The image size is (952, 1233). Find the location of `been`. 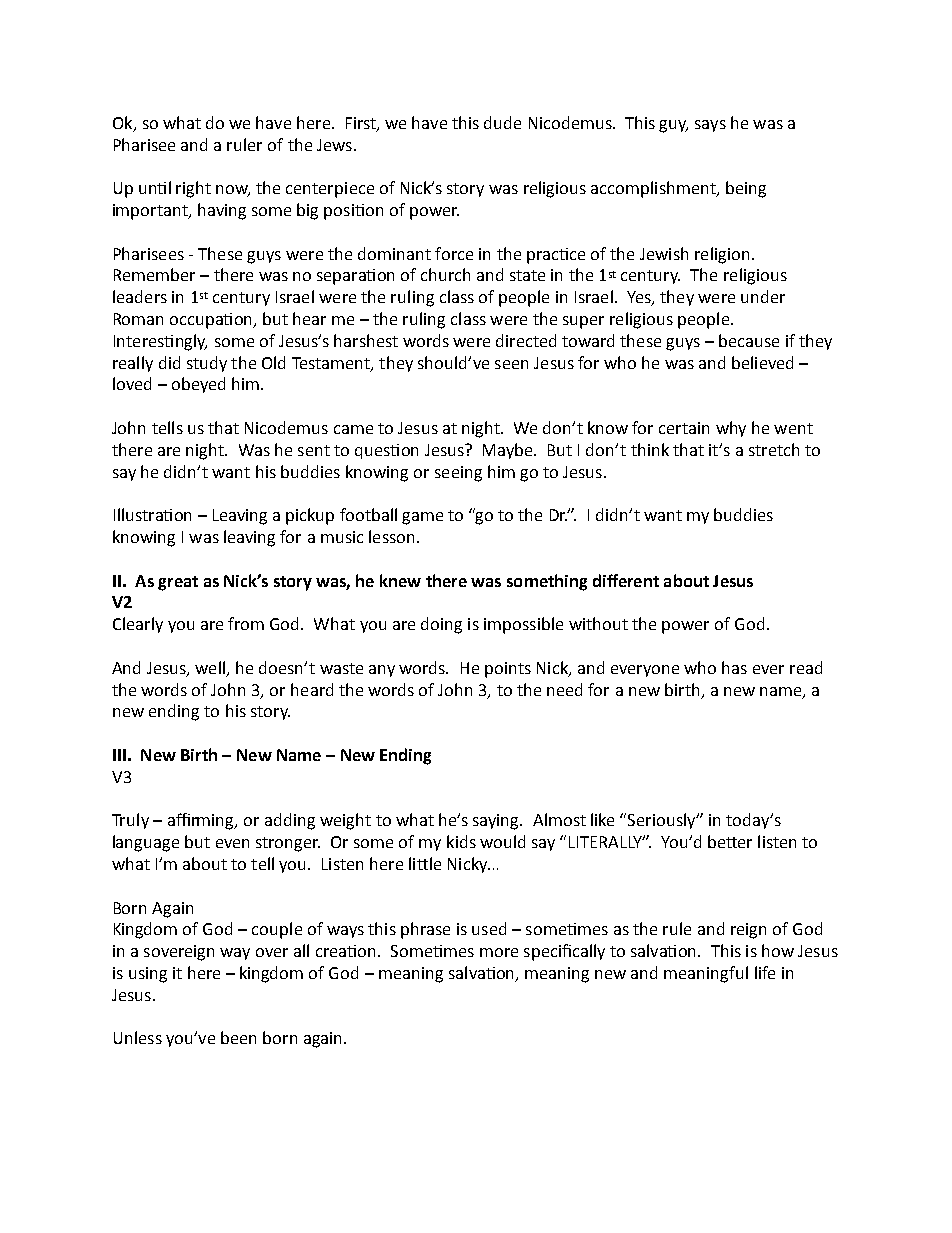

been is located at coordinates (238, 1037).
